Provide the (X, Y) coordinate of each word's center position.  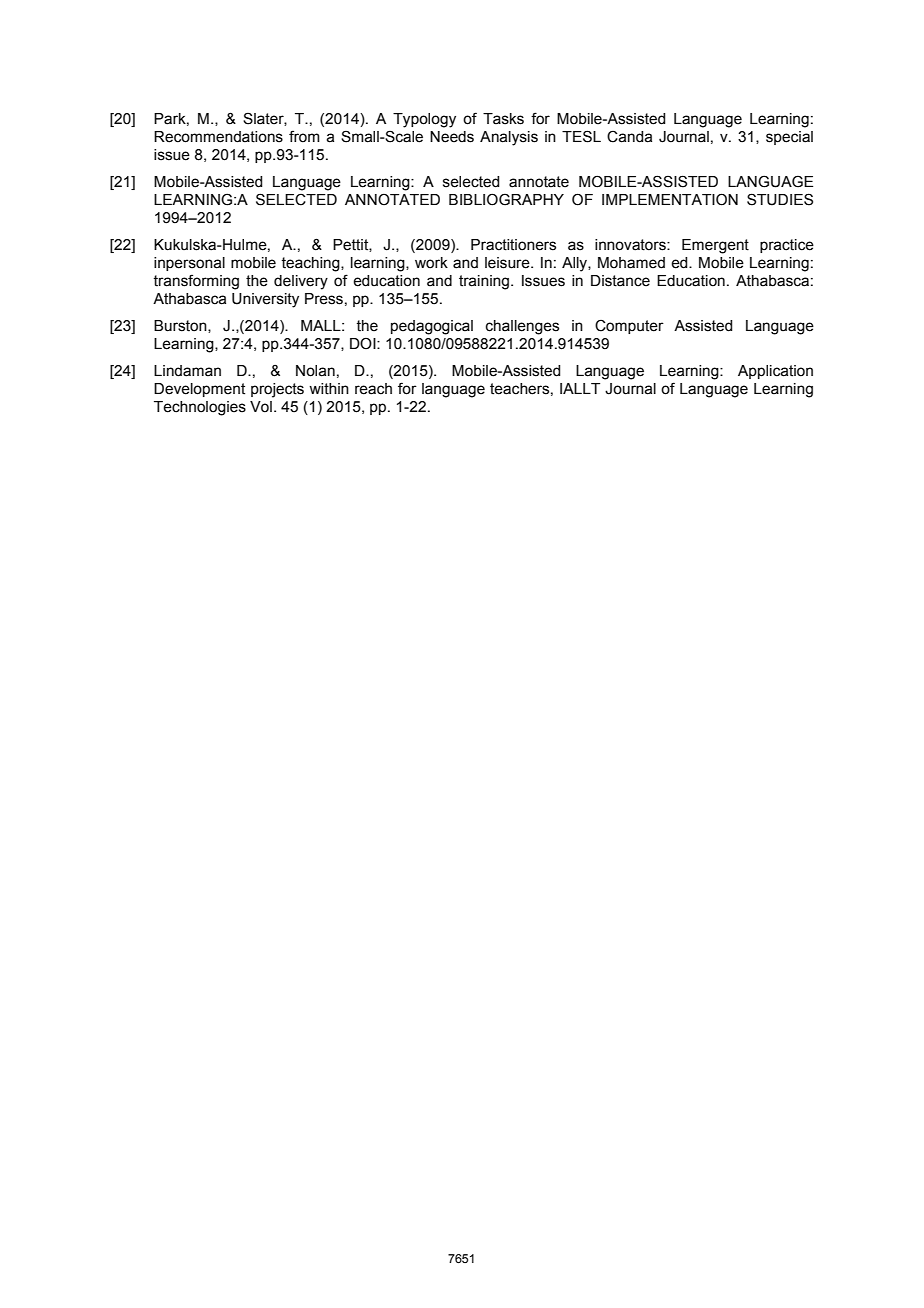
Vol (261, 407)
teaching (311, 264)
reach (373, 389)
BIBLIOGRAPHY (506, 199)
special (789, 138)
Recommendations (218, 137)
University (265, 300)
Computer (629, 327)
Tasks (503, 119)
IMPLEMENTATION (670, 199)
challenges (522, 327)
